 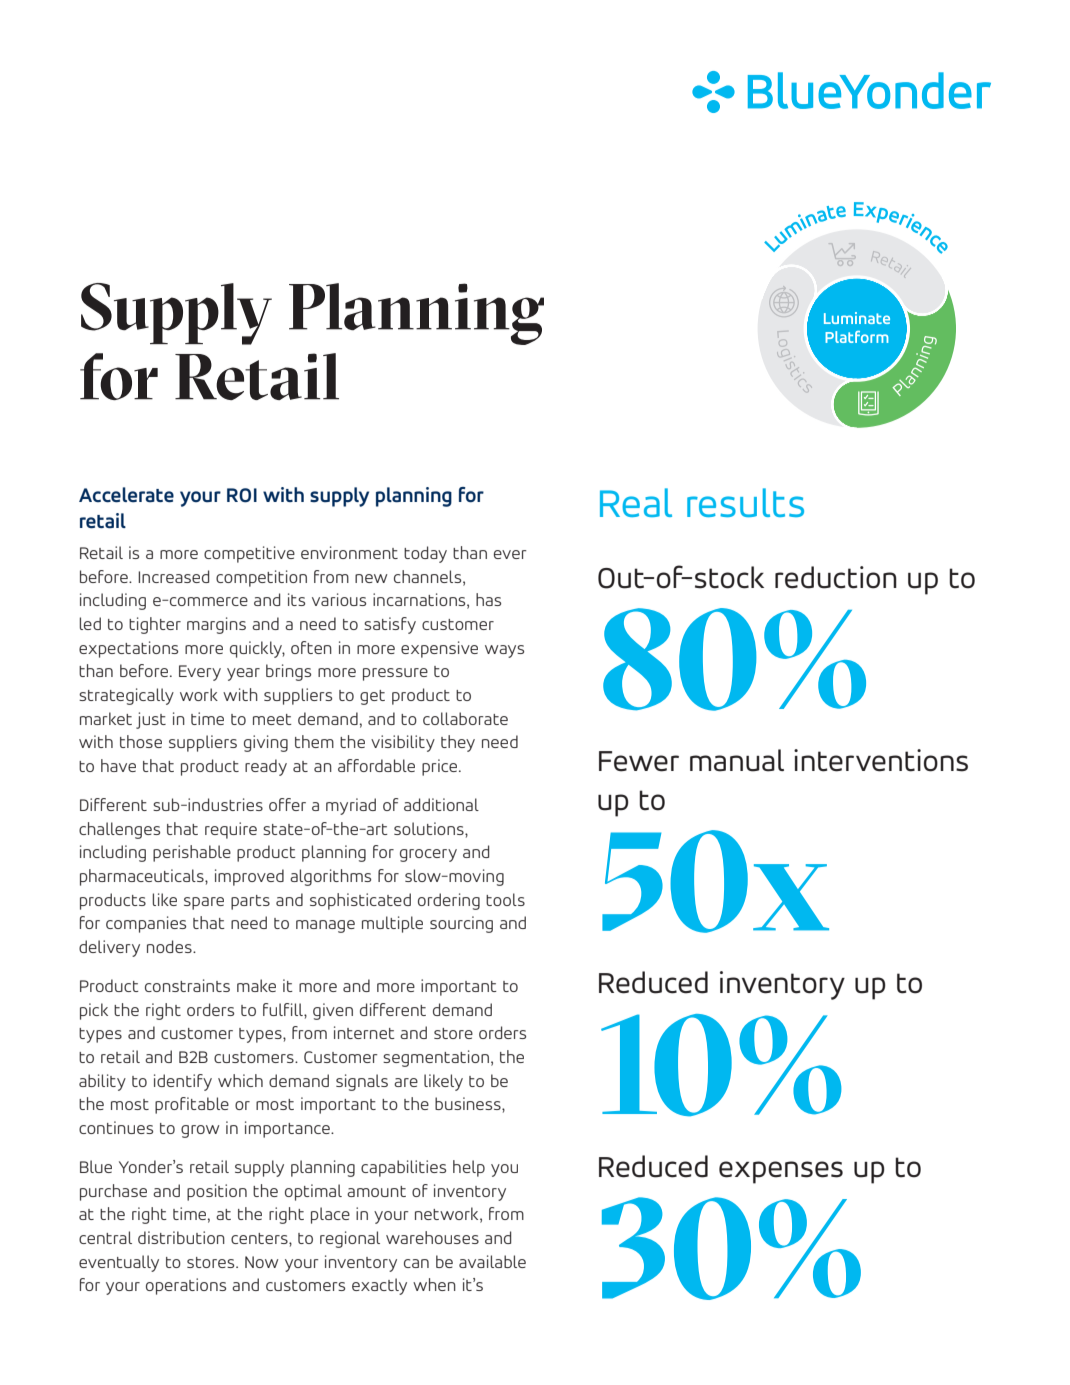 I want to click on tools, so click(x=505, y=899).
